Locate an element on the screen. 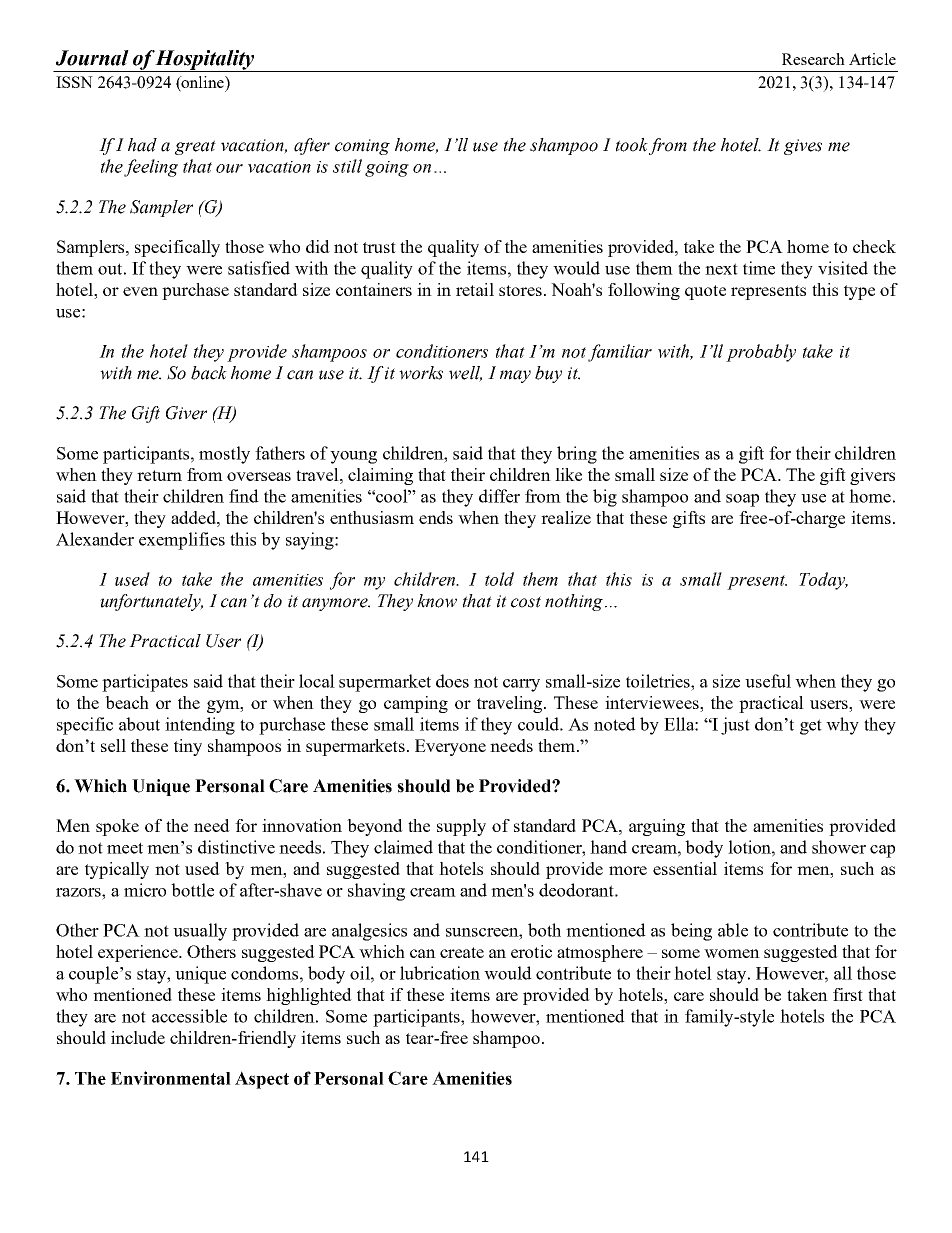 The width and height of the screenshot is (952, 1233). told is located at coordinates (499, 579).
